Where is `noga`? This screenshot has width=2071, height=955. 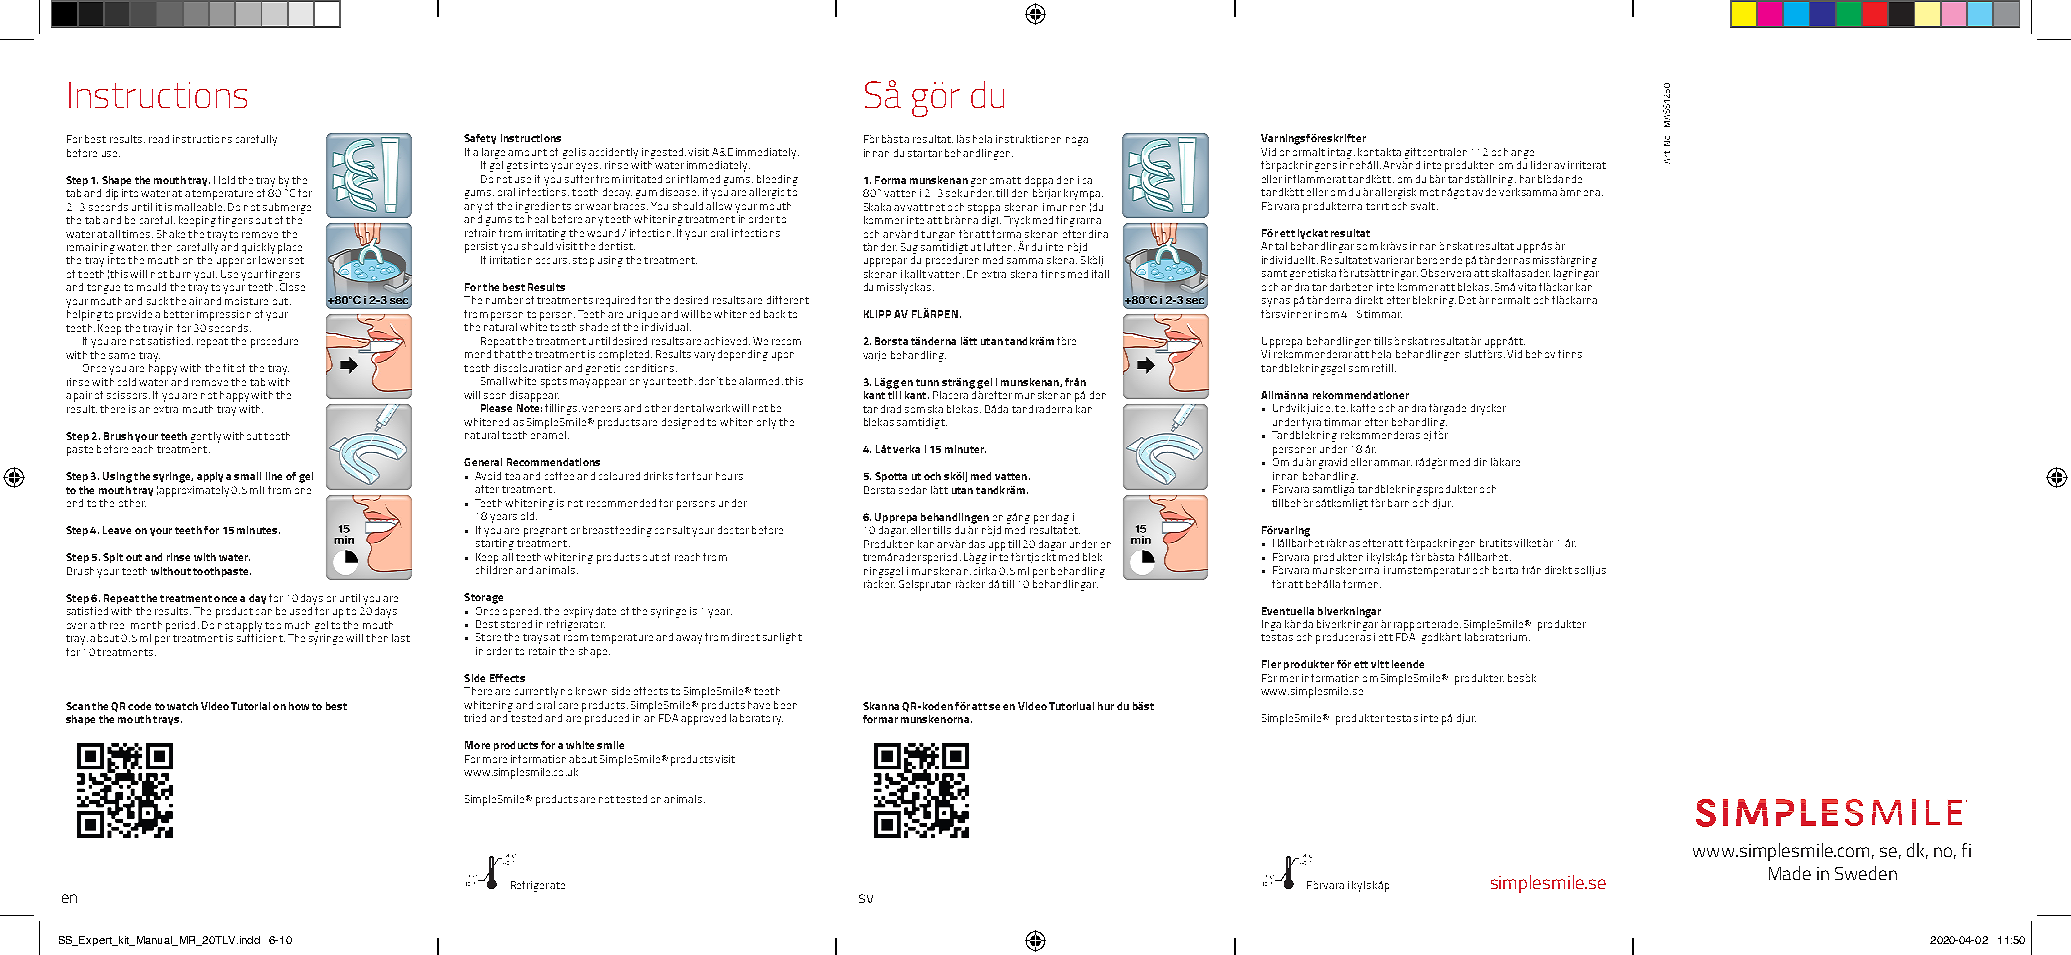 noga is located at coordinates (1077, 141).
